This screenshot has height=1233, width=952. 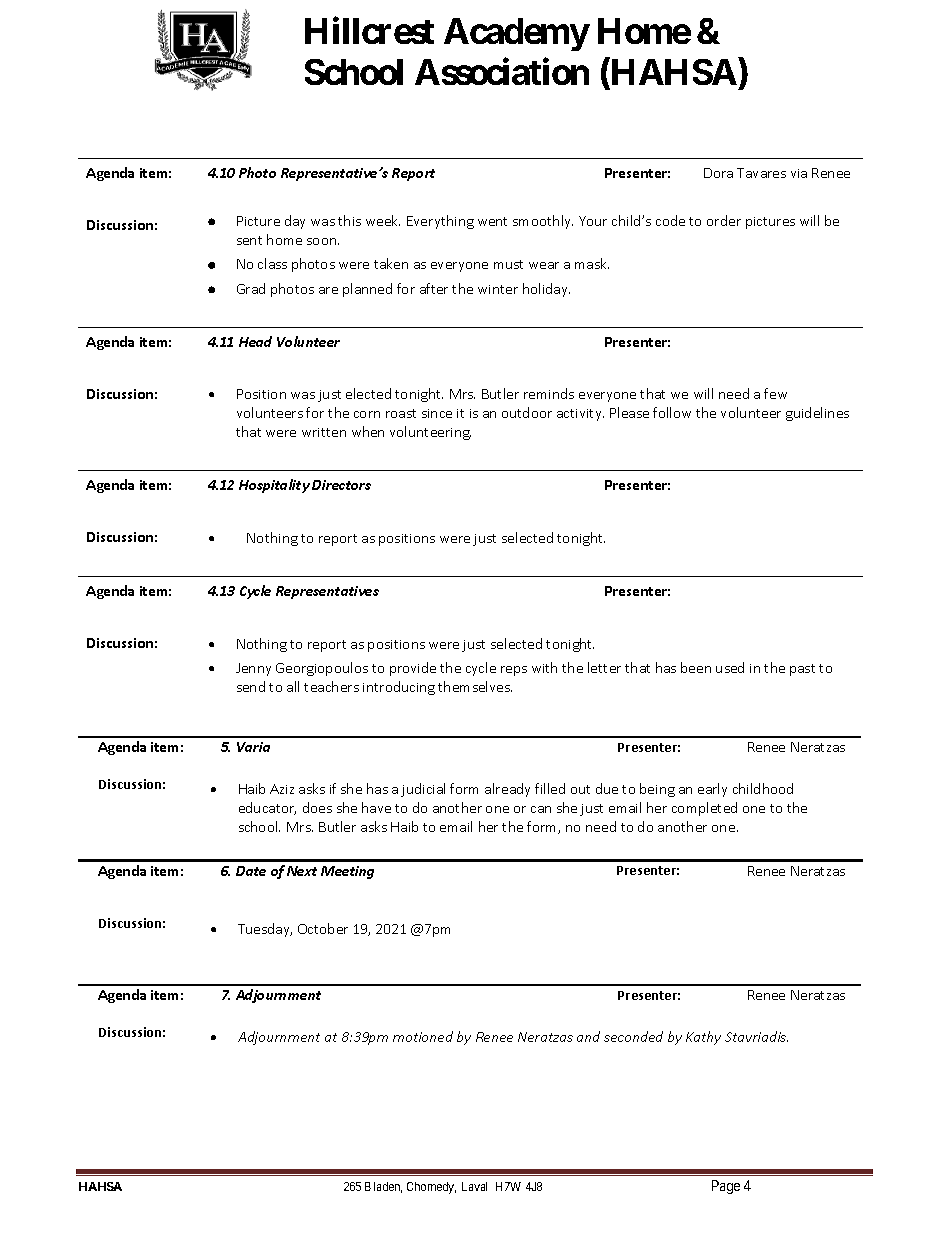 What do you see at coordinates (718, 173) in the screenshot?
I see `Dora` at bounding box center [718, 173].
